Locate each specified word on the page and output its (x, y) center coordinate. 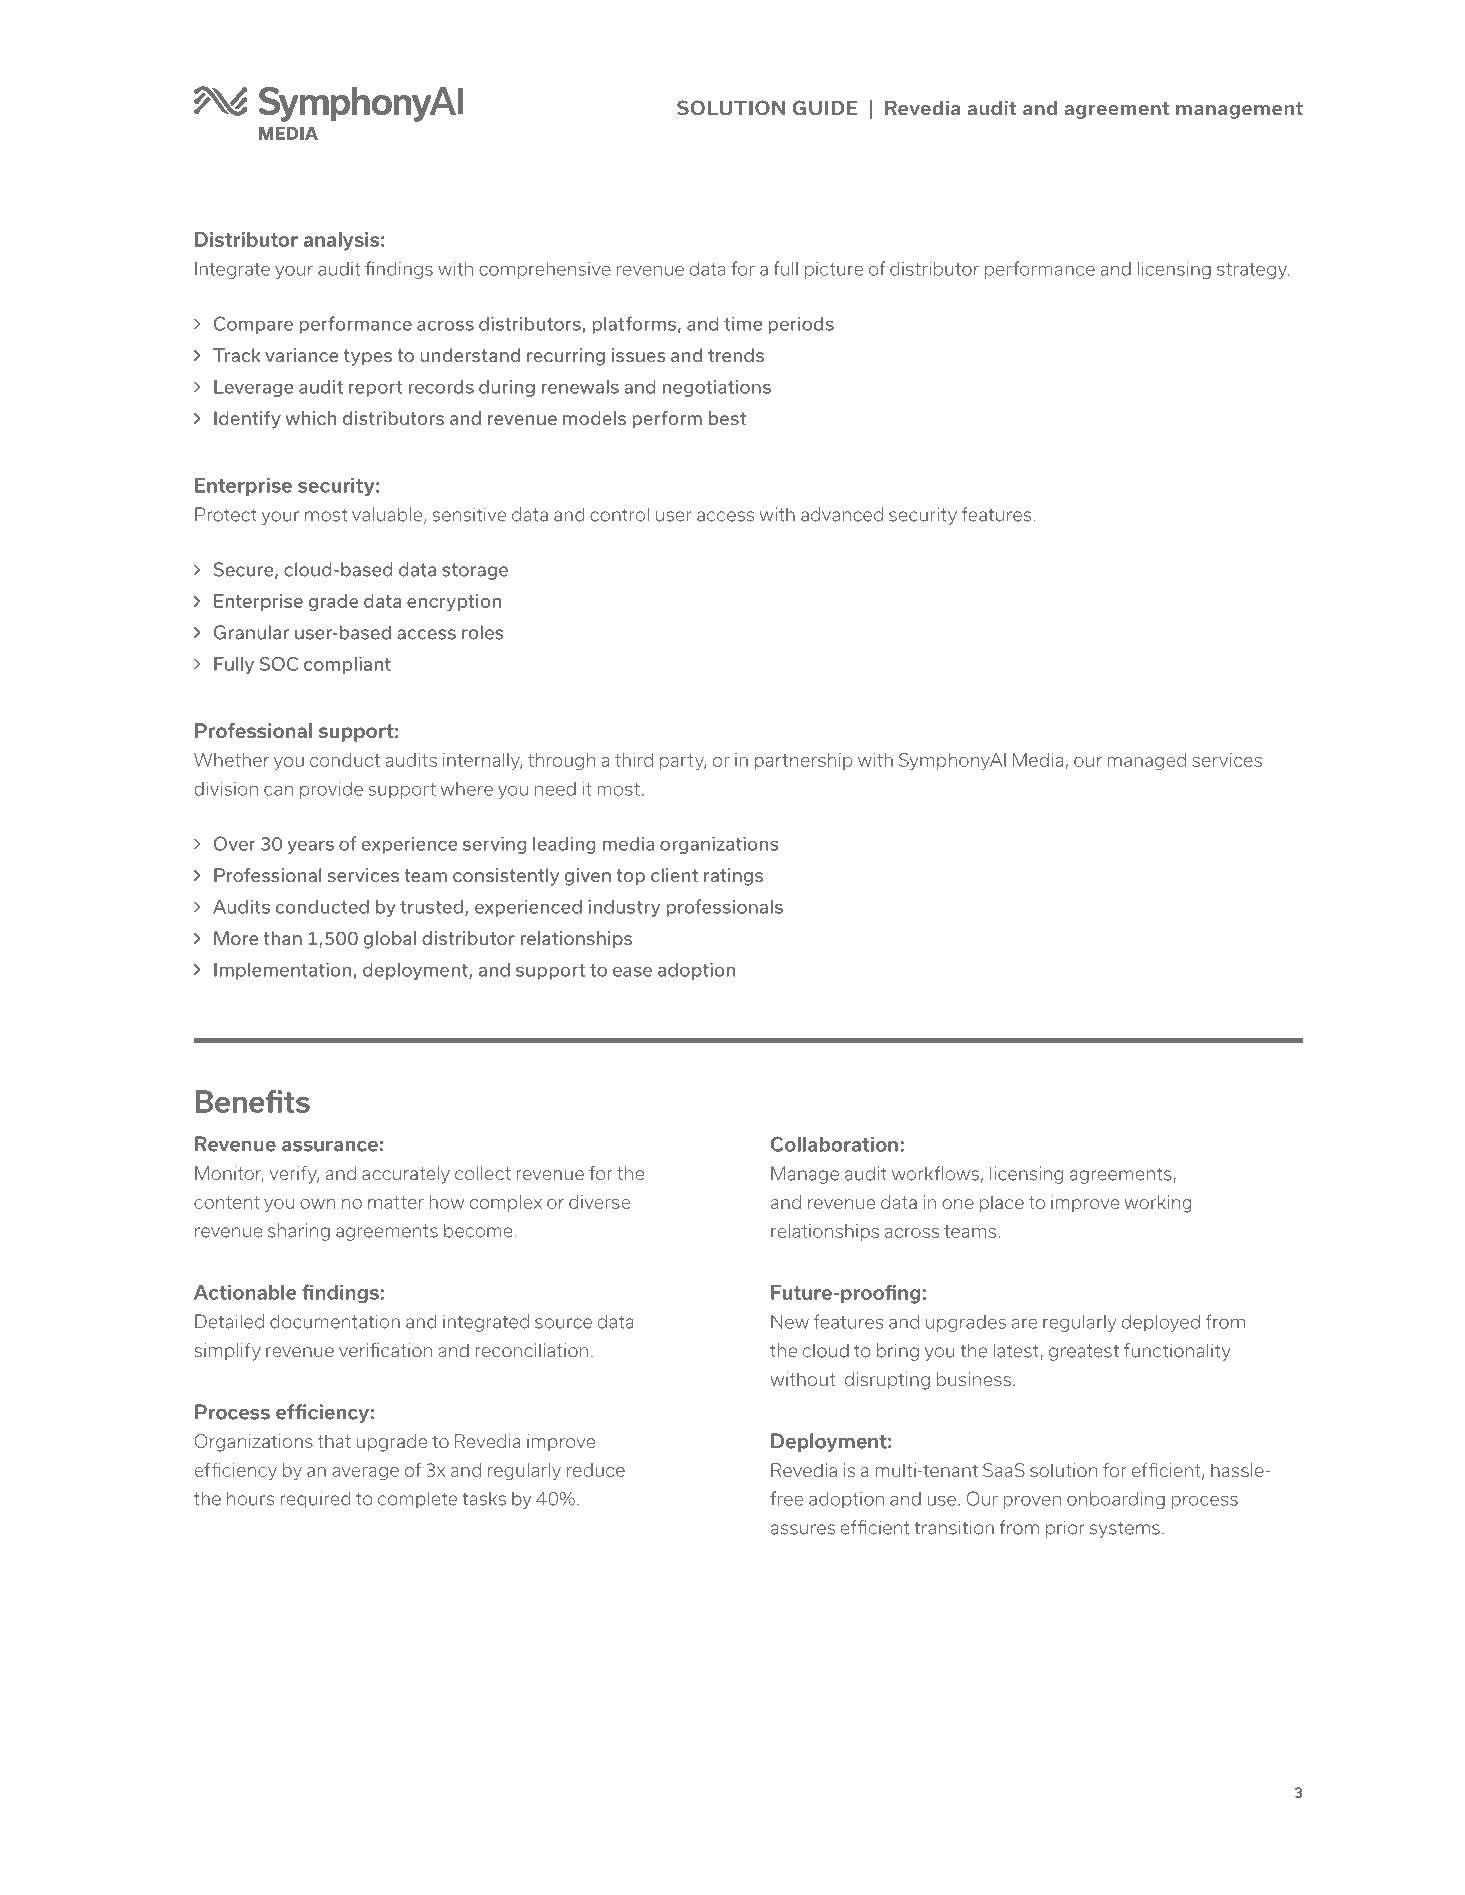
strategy (1253, 271)
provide (331, 790)
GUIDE (825, 108)
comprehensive (545, 270)
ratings (733, 877)
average (365, 1473)
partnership (804, 761)
